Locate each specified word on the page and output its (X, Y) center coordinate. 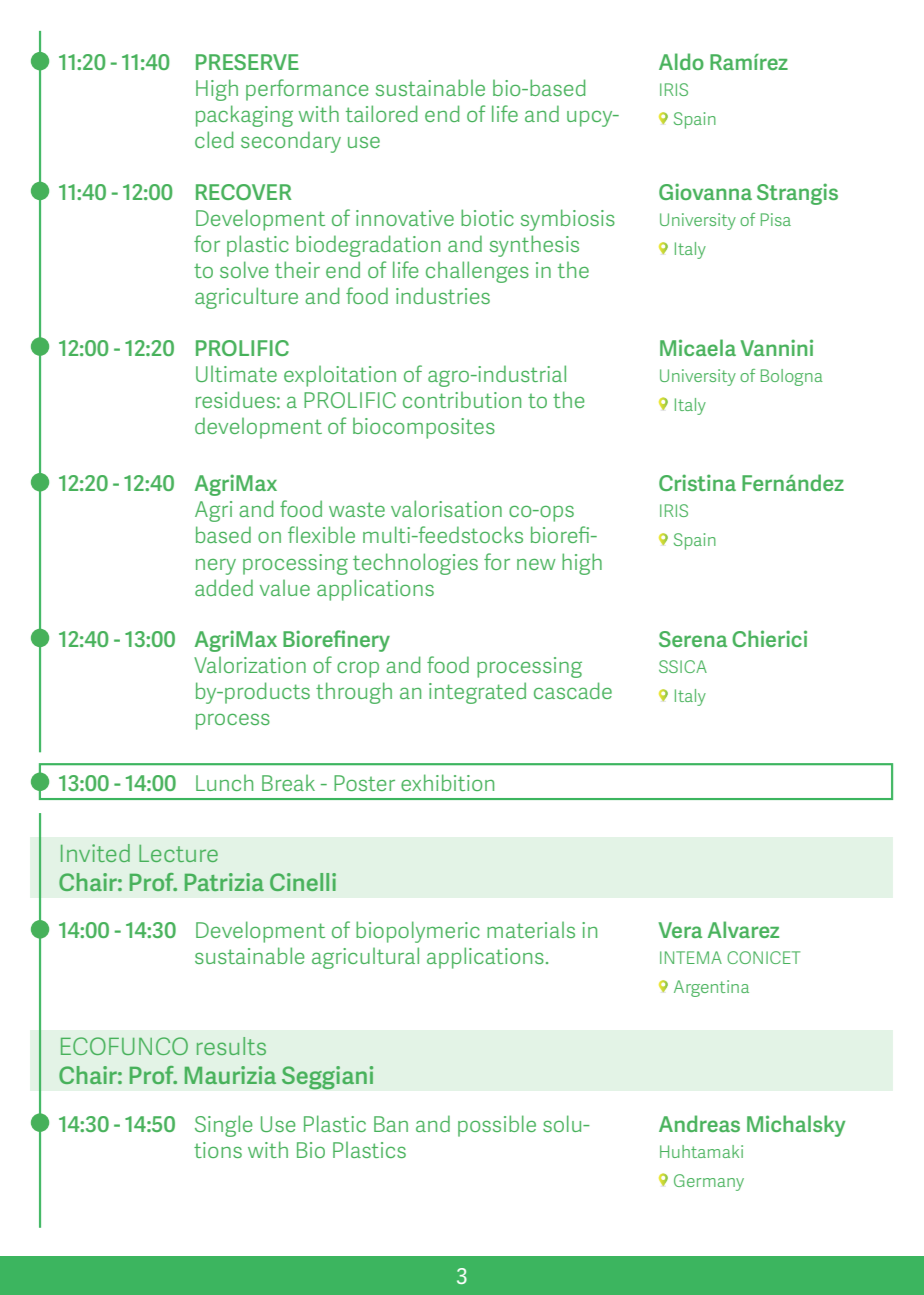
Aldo (681, 61)
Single (223, 1126)
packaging (244, 116)
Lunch (224, 783)
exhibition (447, 782)
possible (497, 1126)
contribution (462, 400)
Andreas (699, 1123)
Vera (680, 930)
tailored (381, 113)
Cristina (697, 482)
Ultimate (236, 374)
